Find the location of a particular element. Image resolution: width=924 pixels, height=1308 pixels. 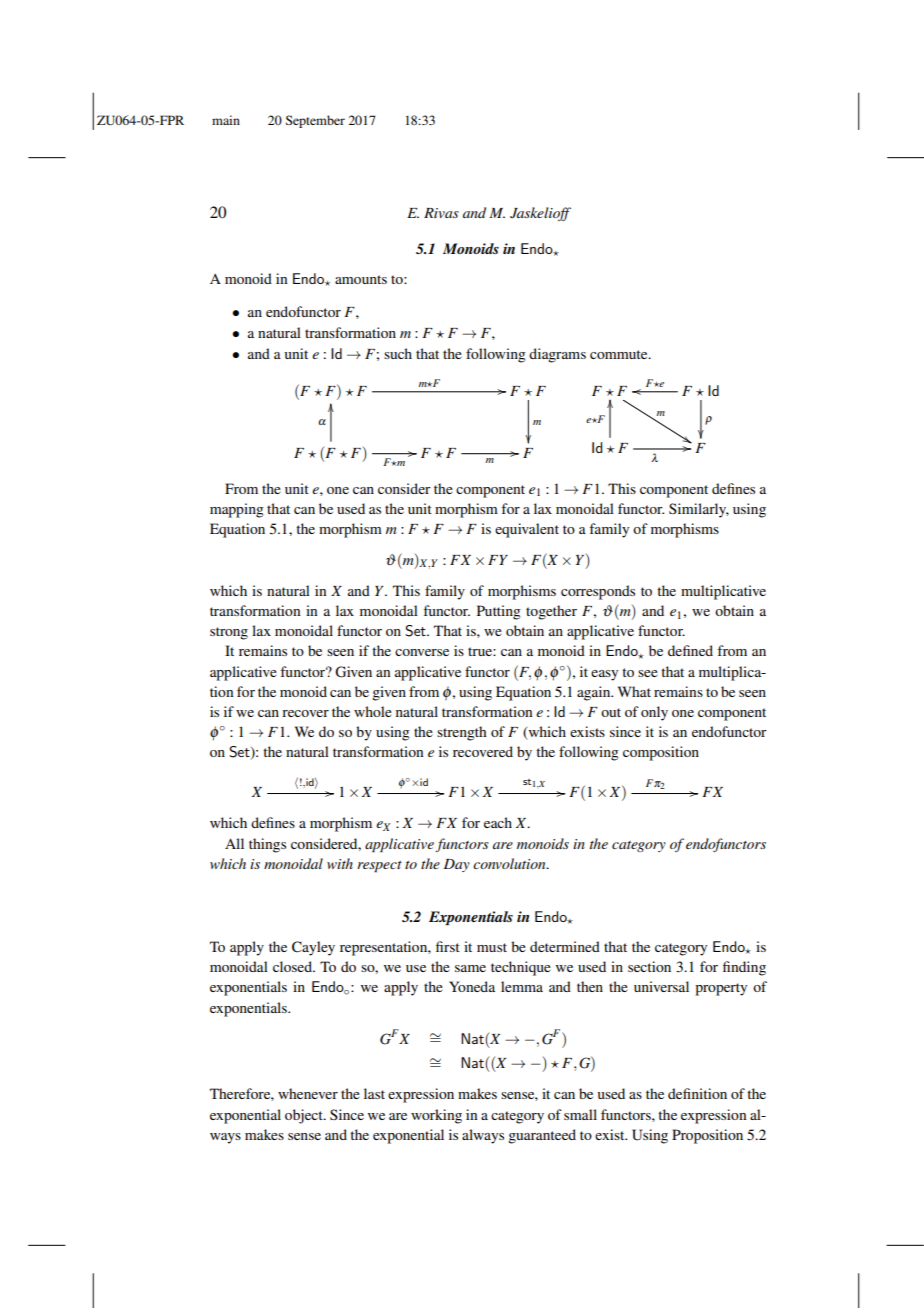

Putting is located at coordinates (499, 612).
